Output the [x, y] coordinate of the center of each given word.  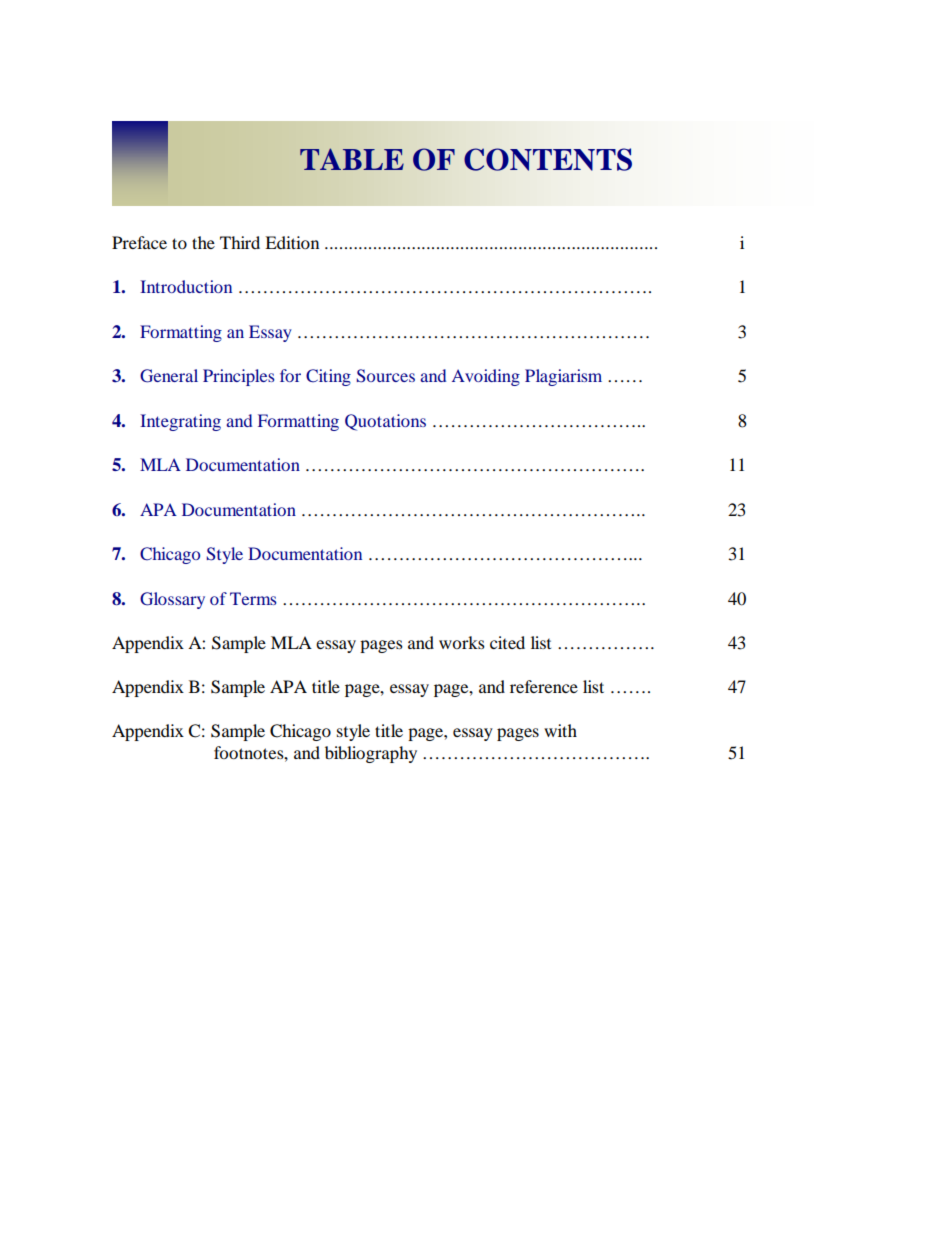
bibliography [371, 754]
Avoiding [486, 377]
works [462, 642]
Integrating [180, 422]
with [560, 730]
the [203, 242]
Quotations [385, 422]
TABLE [352, 159]
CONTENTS [548, 159]
